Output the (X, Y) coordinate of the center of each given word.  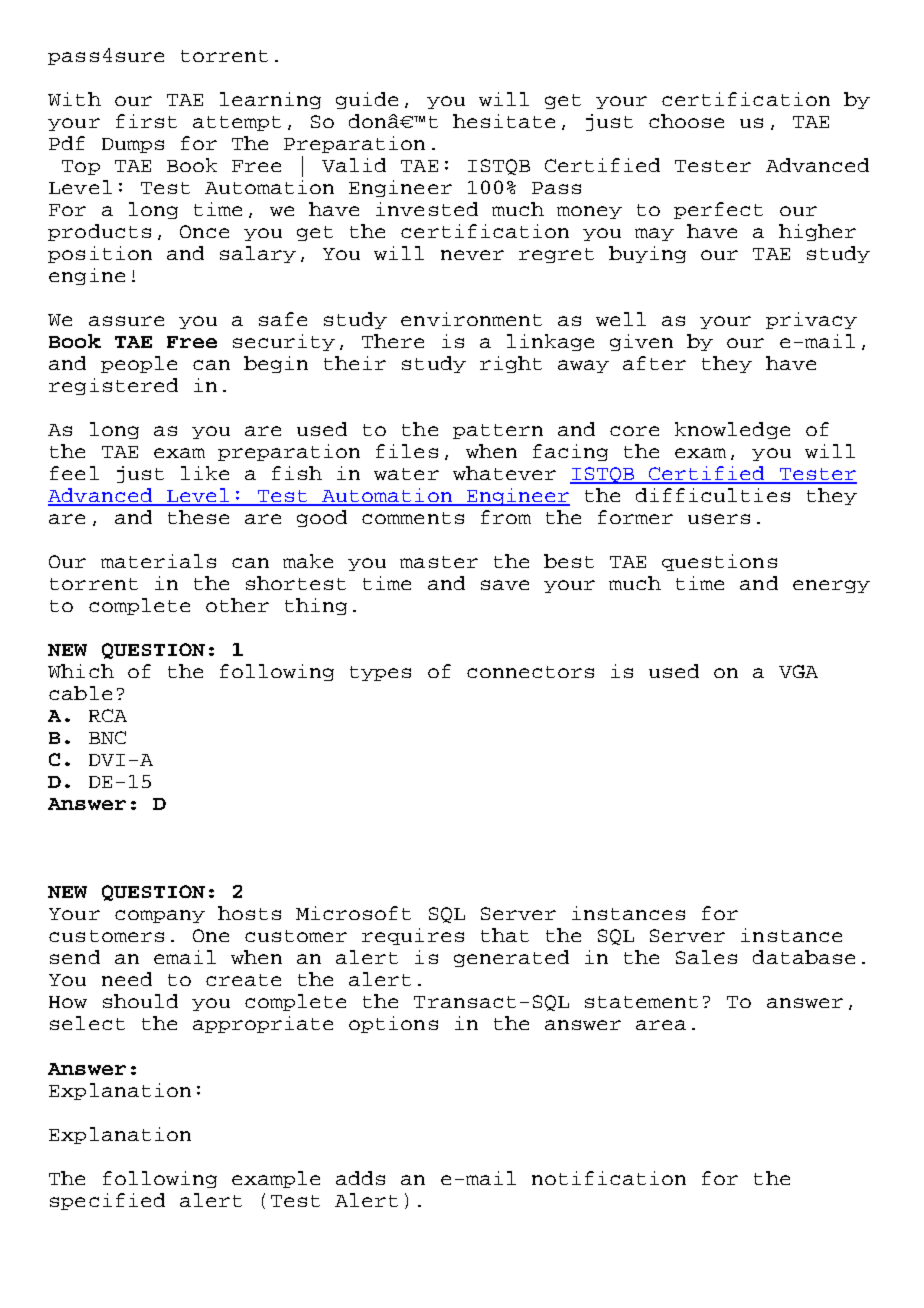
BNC (107, 737)
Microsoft (353, 913)
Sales (706, 957)
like (205, 473)
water (406, 474)
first (146, 121)
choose (686, 121)
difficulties (713, 495)
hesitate (504, 121)
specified (107, 1201)
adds (360, 1178)
